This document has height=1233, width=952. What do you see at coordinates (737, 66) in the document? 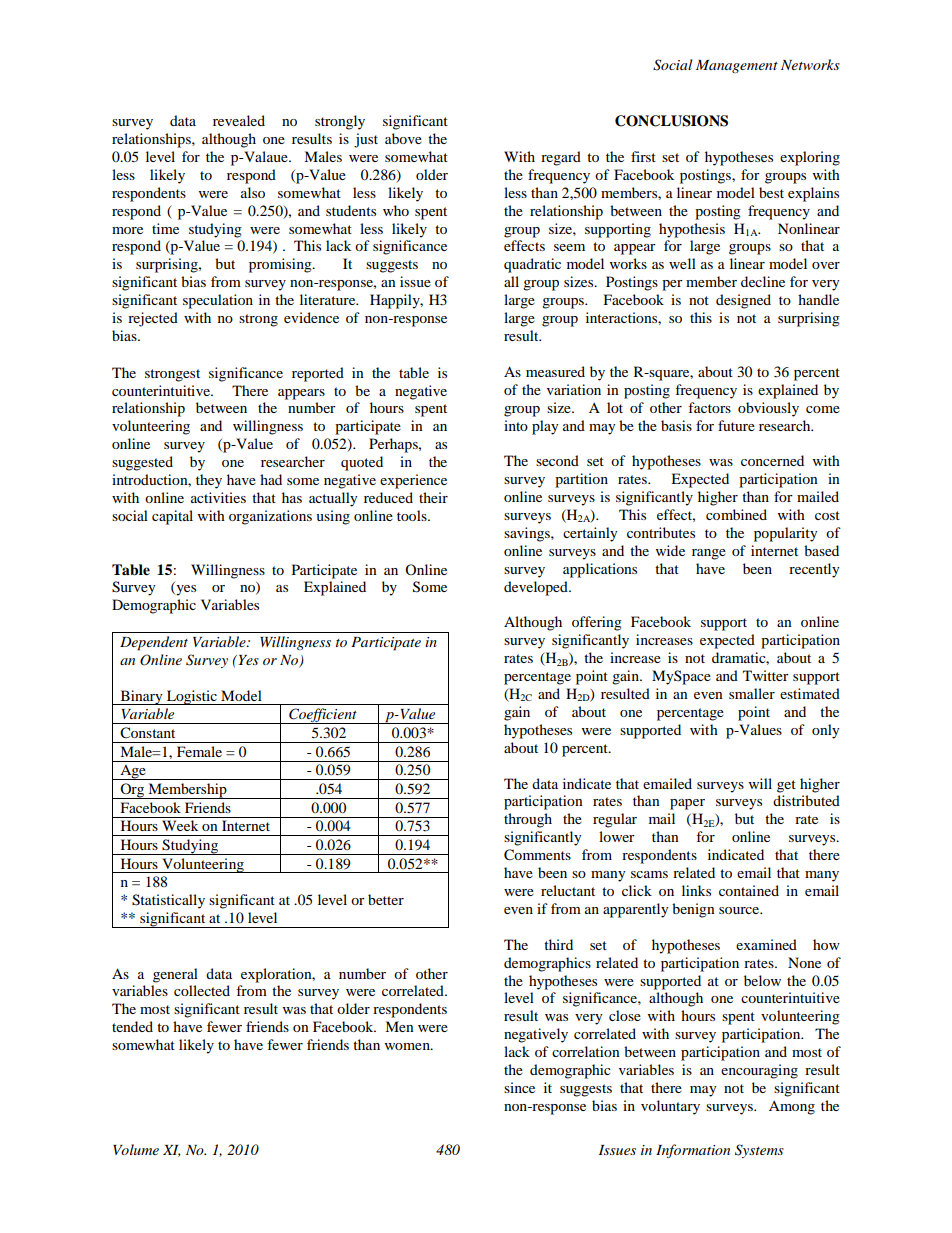
I see `Management` at bounding box center [737, 66].
